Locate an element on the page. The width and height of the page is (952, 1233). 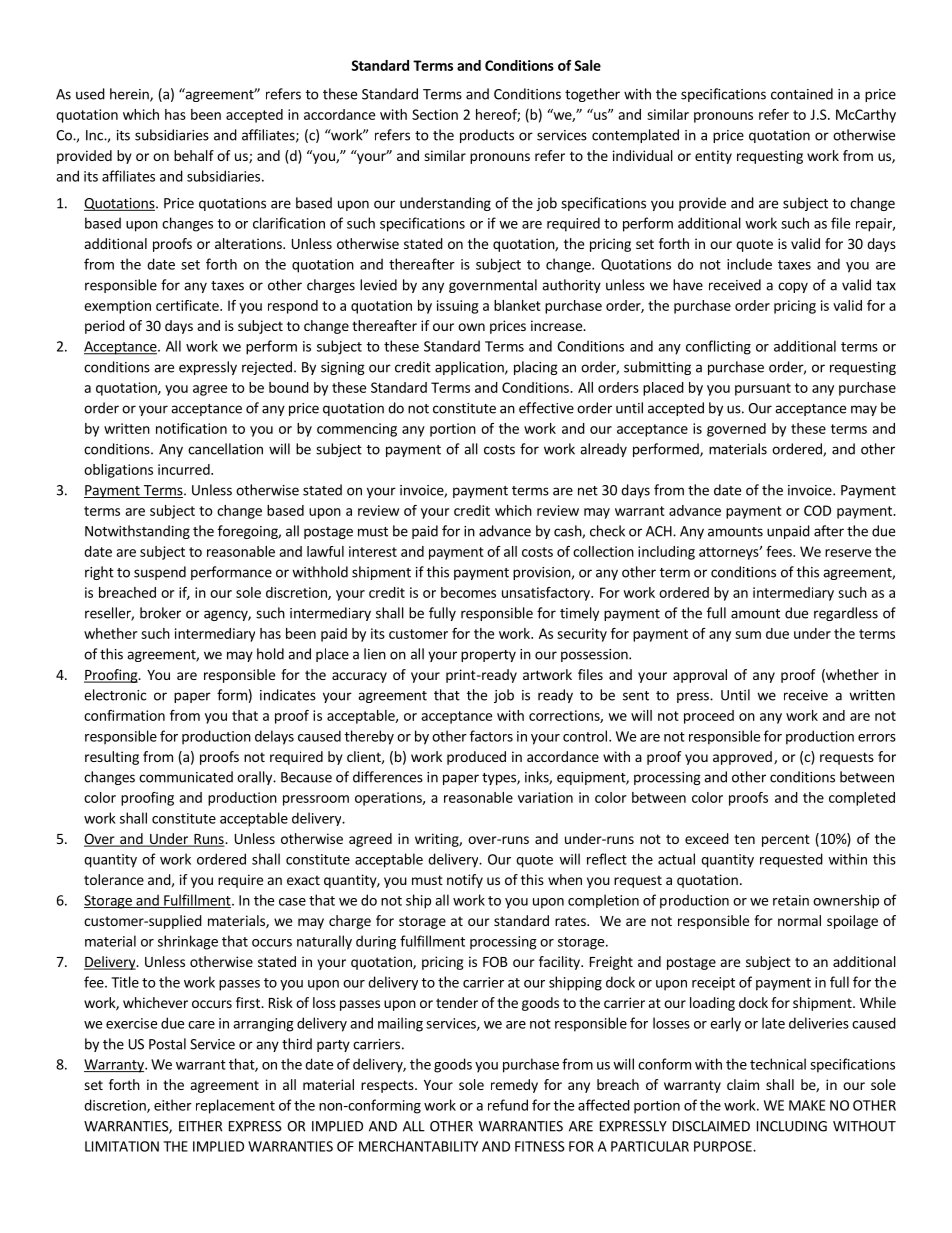
becomes is located at coordinates (468, 592).
